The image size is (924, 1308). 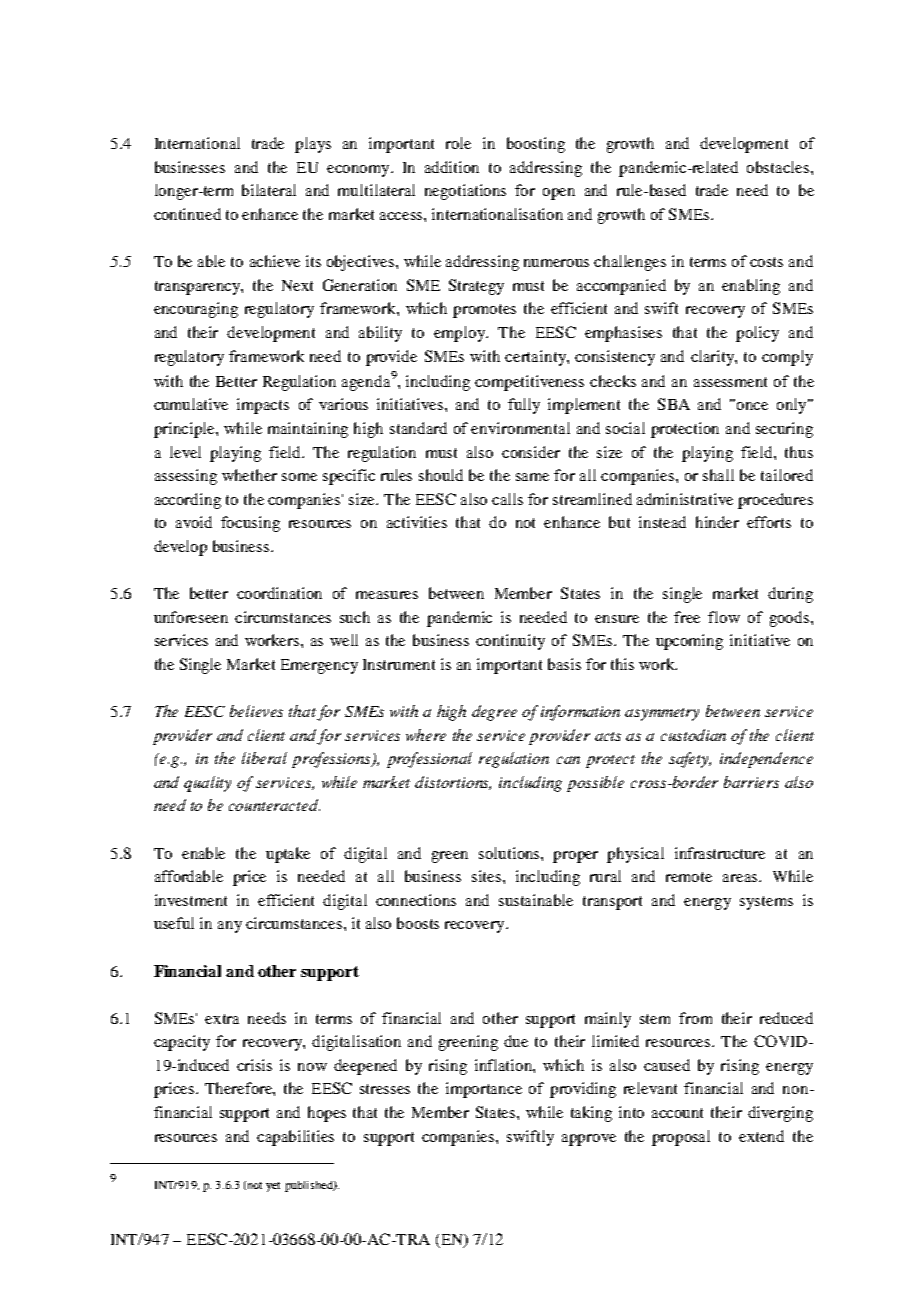 What do you see at coordinates (507, 499) in the screenshot?
I see `calls` at bounding box center [507, 499].
